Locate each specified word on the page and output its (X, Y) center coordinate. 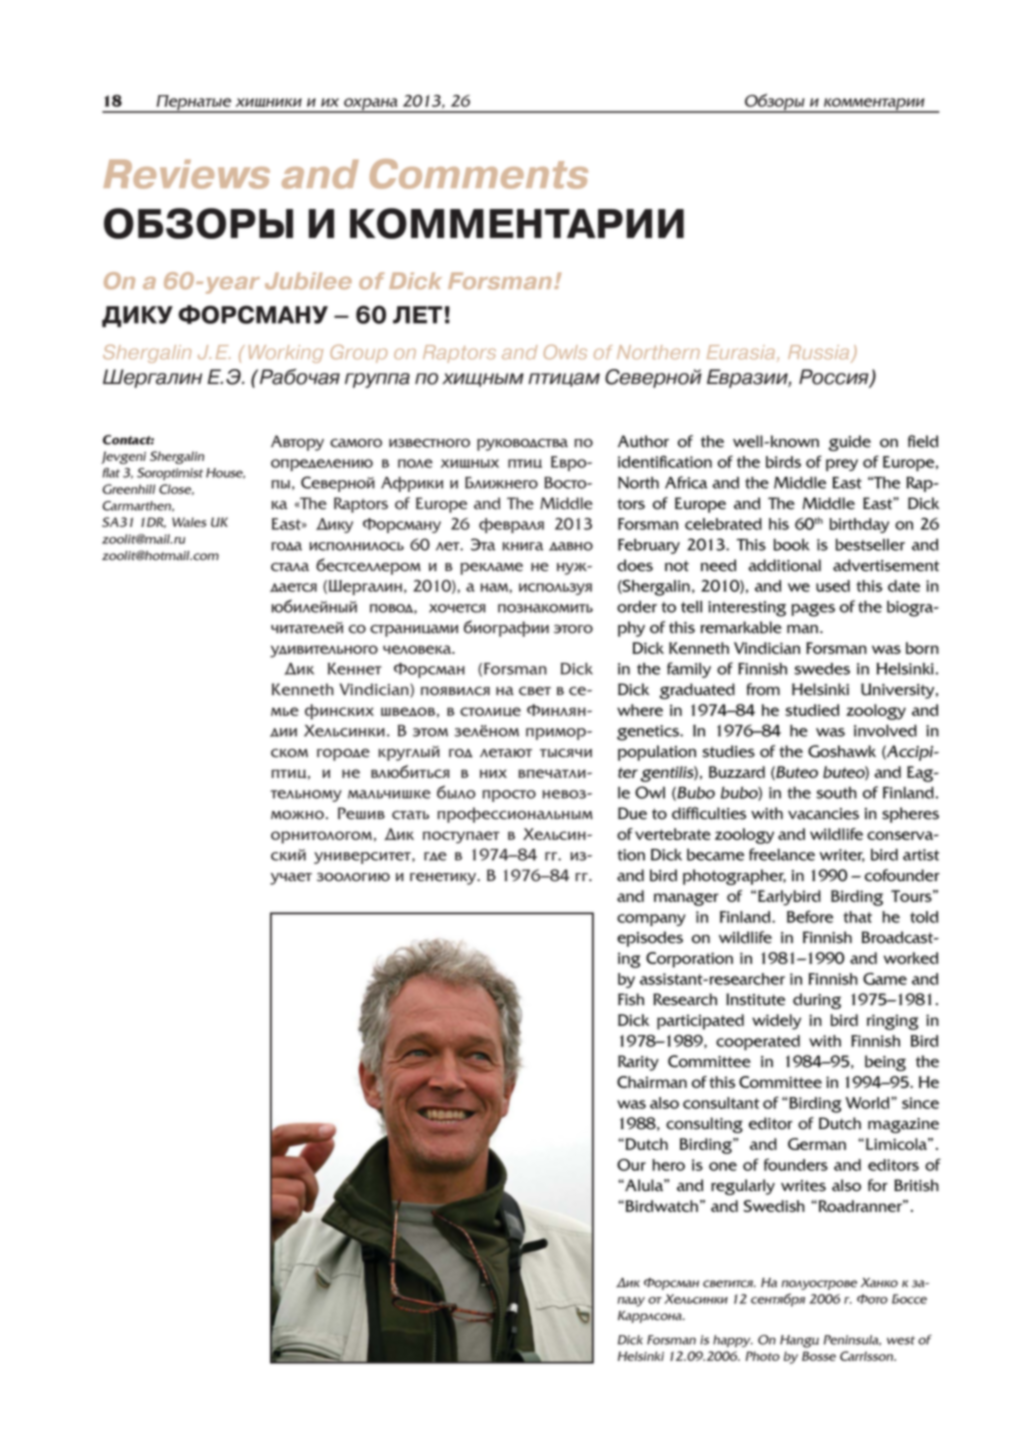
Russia (820, 353)
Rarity (638, 1063)
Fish (631, 999)
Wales (189, 522)
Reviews (186, 174)
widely (776, 1022)
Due (632, 813)
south (836, 793)
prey (842, 465)
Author (643, 441)
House (225, 473)
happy (733, 1341)
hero (668, 1165)
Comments (479, 174)
